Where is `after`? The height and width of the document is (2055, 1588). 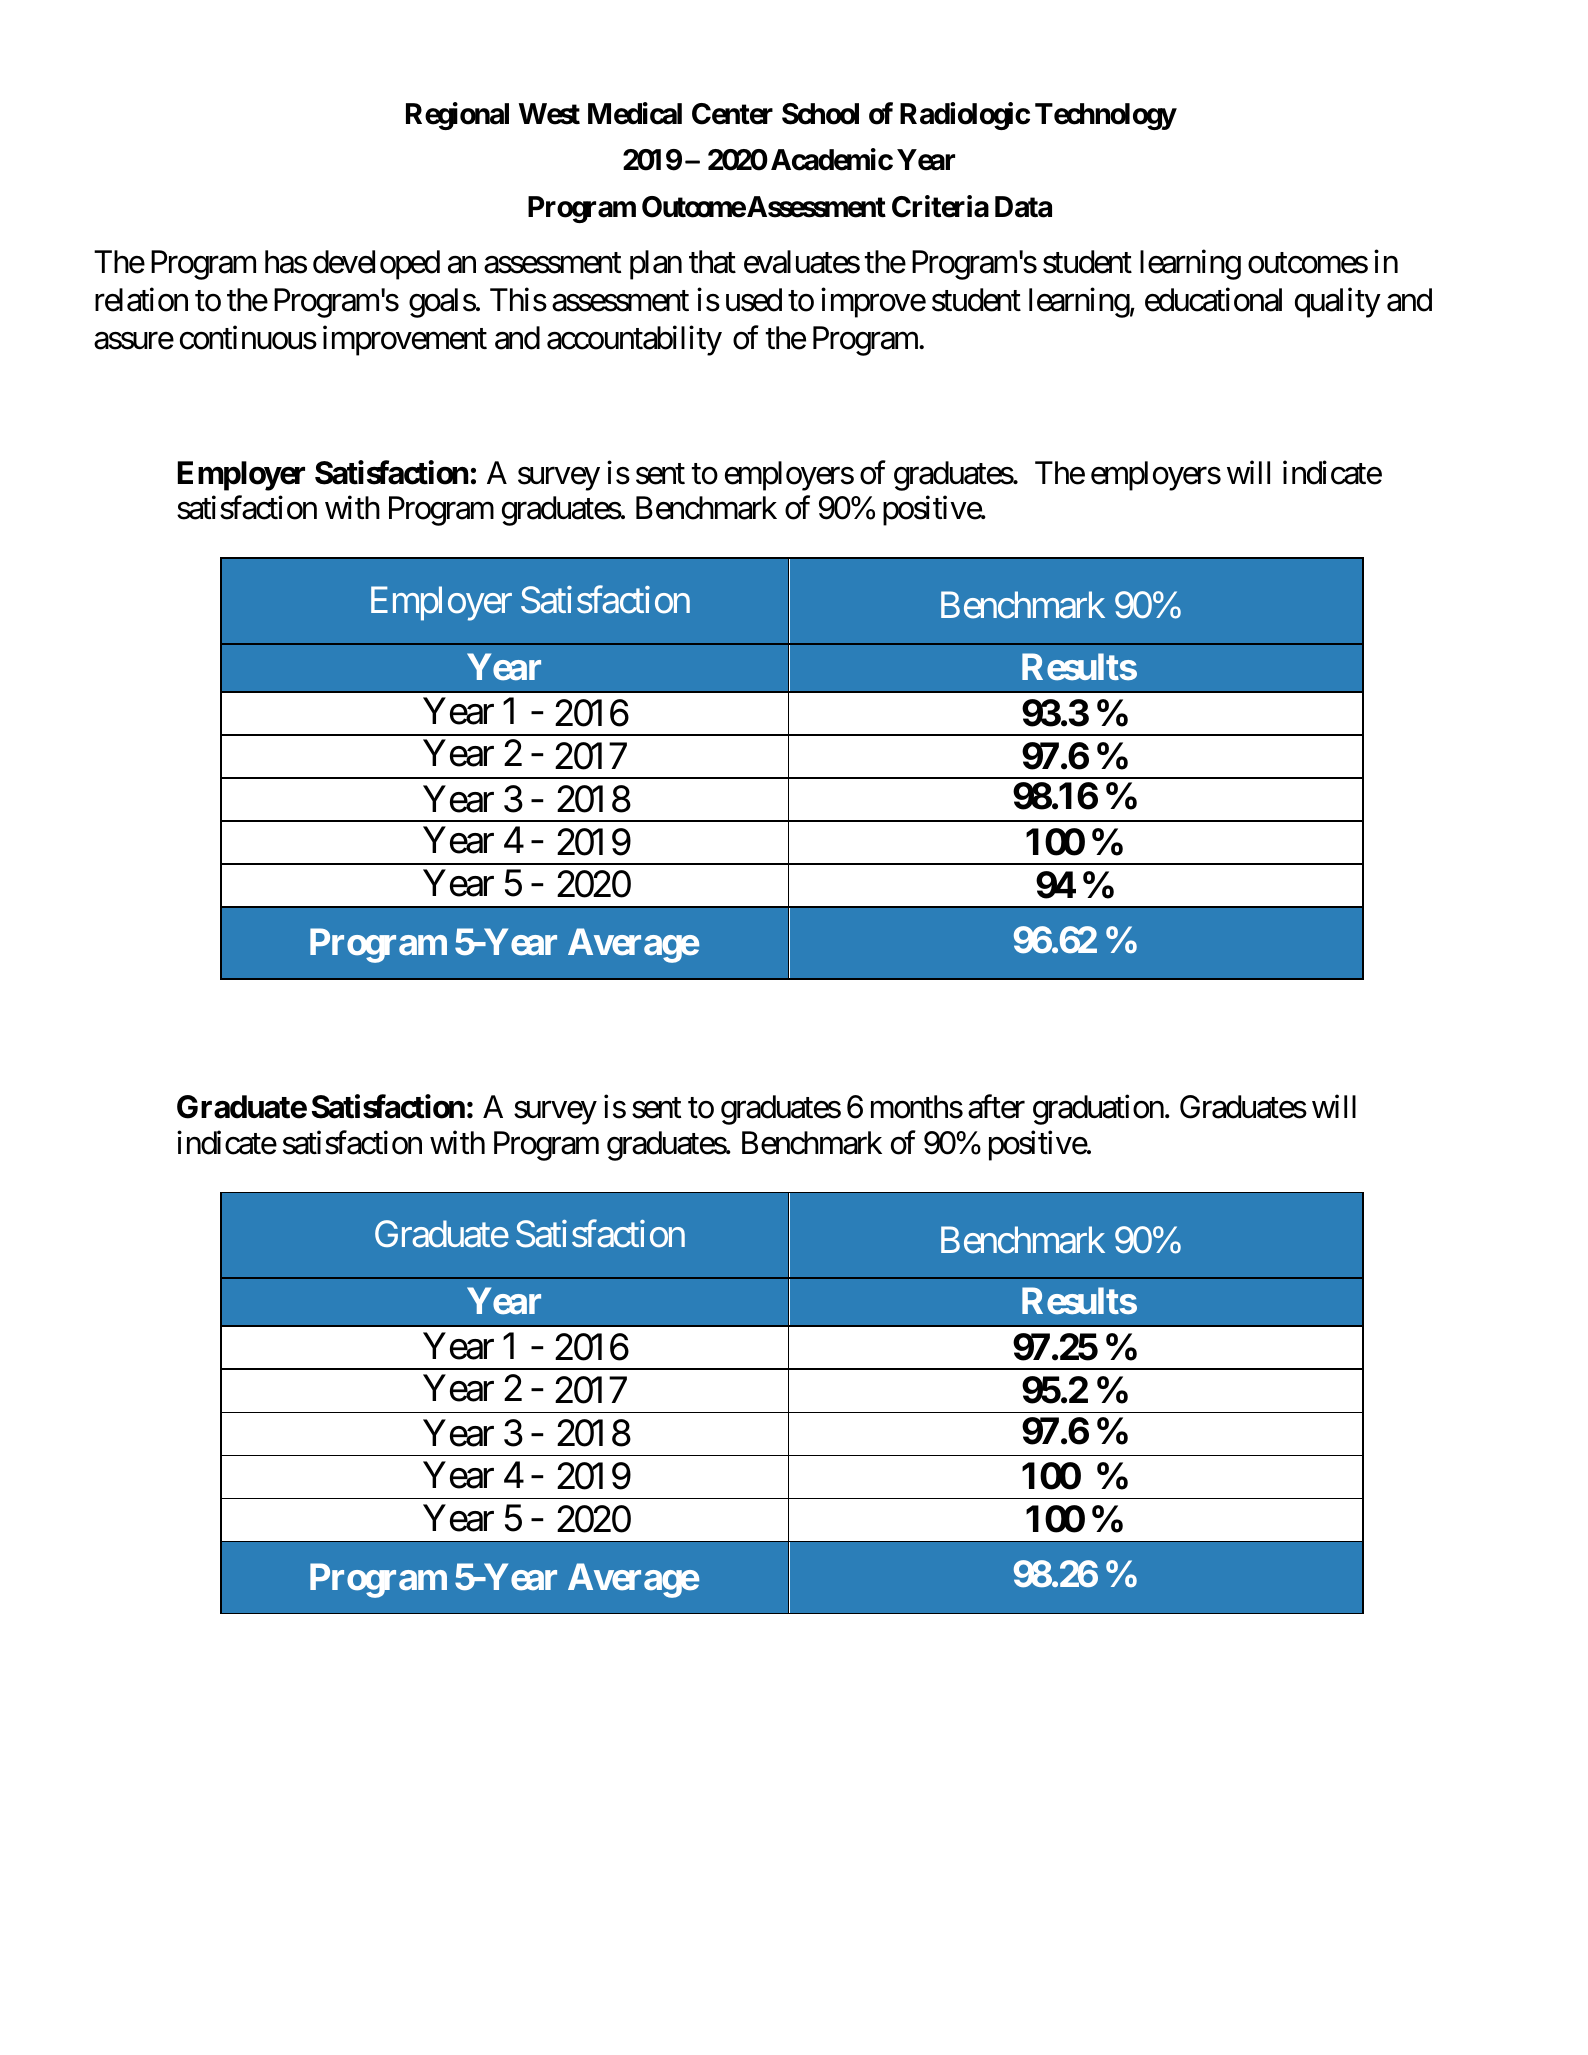 after is located at coordinates (996, 1107).
